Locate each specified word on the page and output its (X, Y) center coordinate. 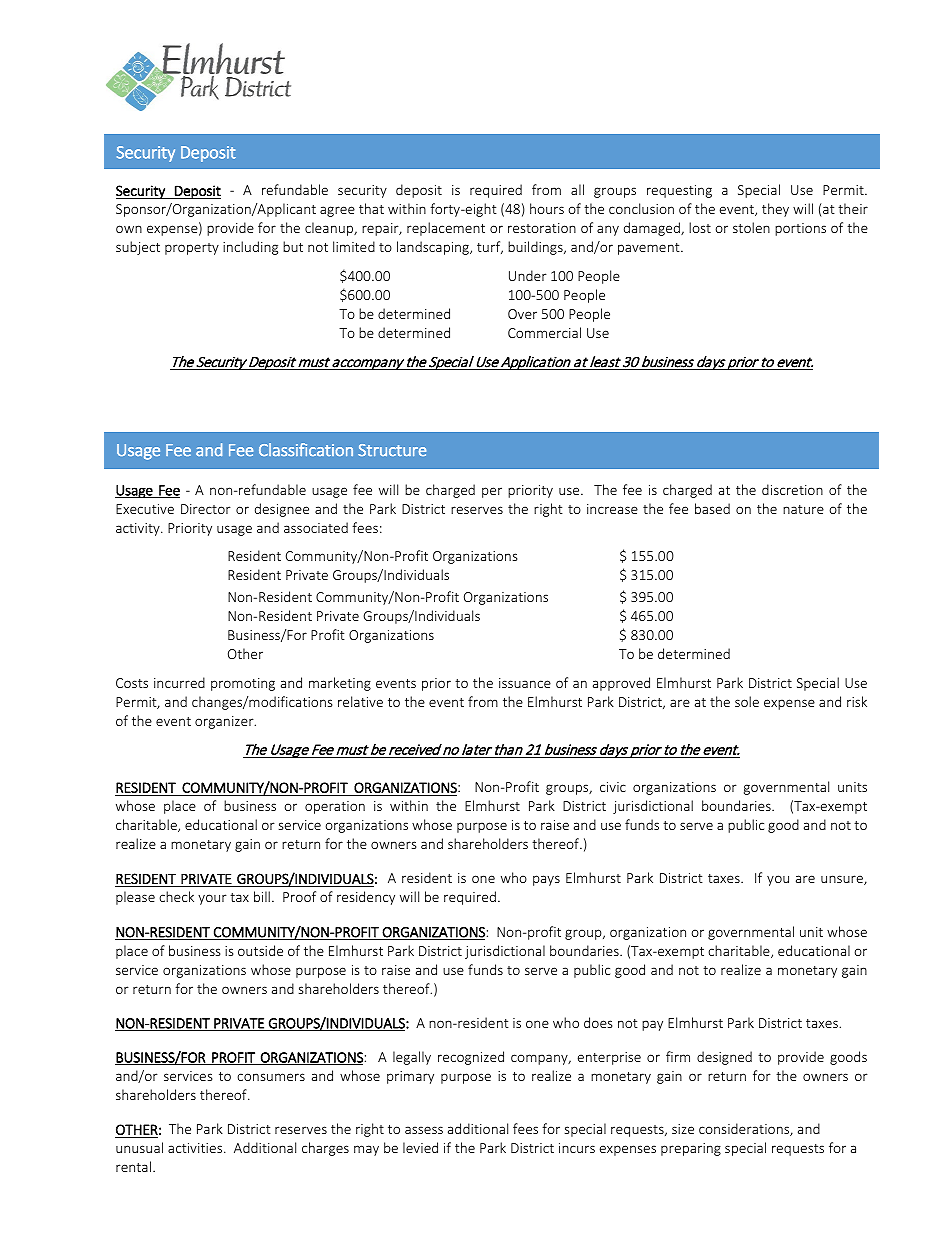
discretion (792, 489)
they (775, 210)
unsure (843, 880)
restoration (542, 228)
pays (546, 880)
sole (747, 701)
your (212, 899)
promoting (243, 684)
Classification (306, 449)
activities (196, 1148)
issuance (525, 683)
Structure (392, 450)
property (192, 249)
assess (424, 1130)
